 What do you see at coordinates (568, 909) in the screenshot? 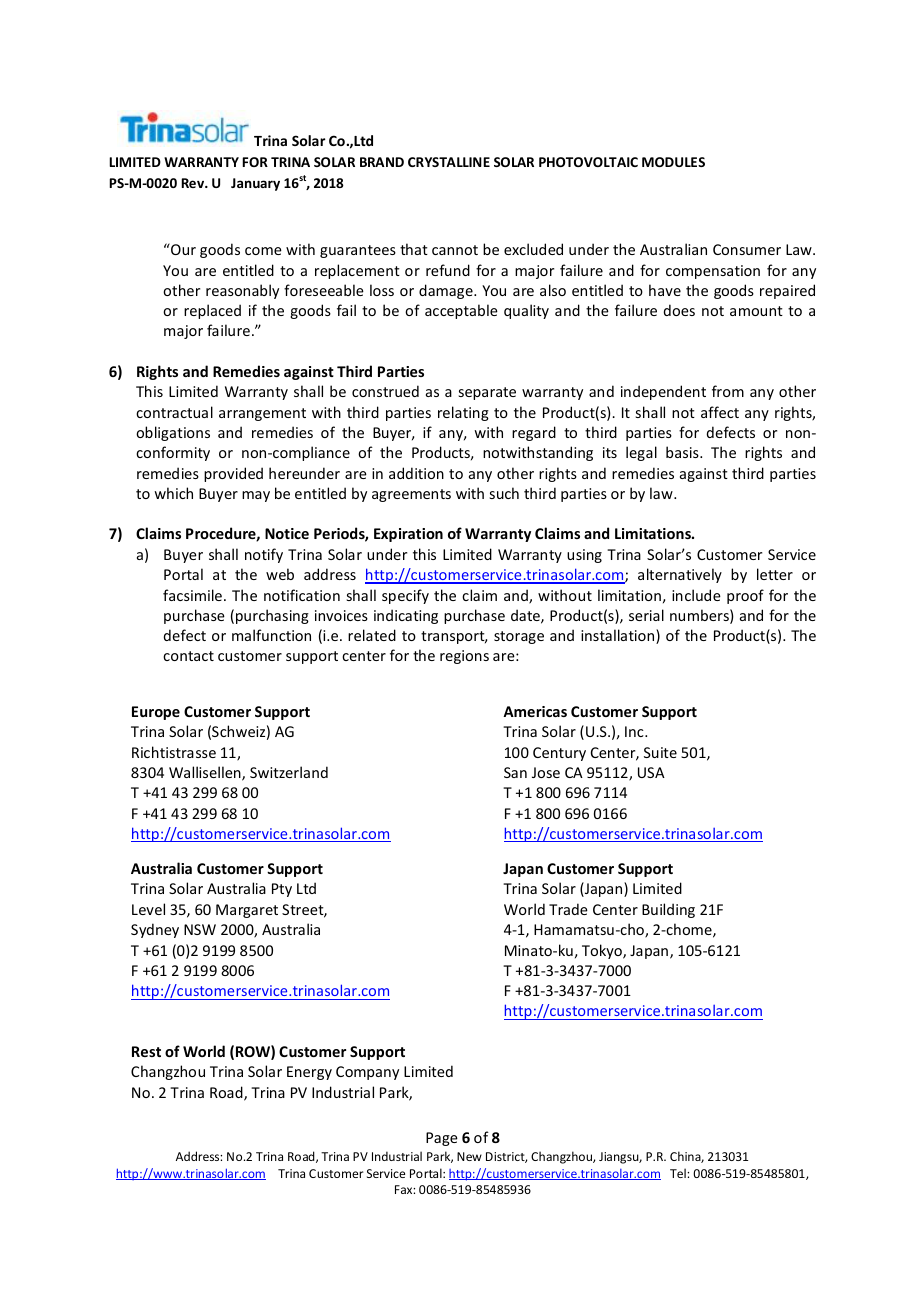
I see `Trade` at bounding box center [568, 909].
